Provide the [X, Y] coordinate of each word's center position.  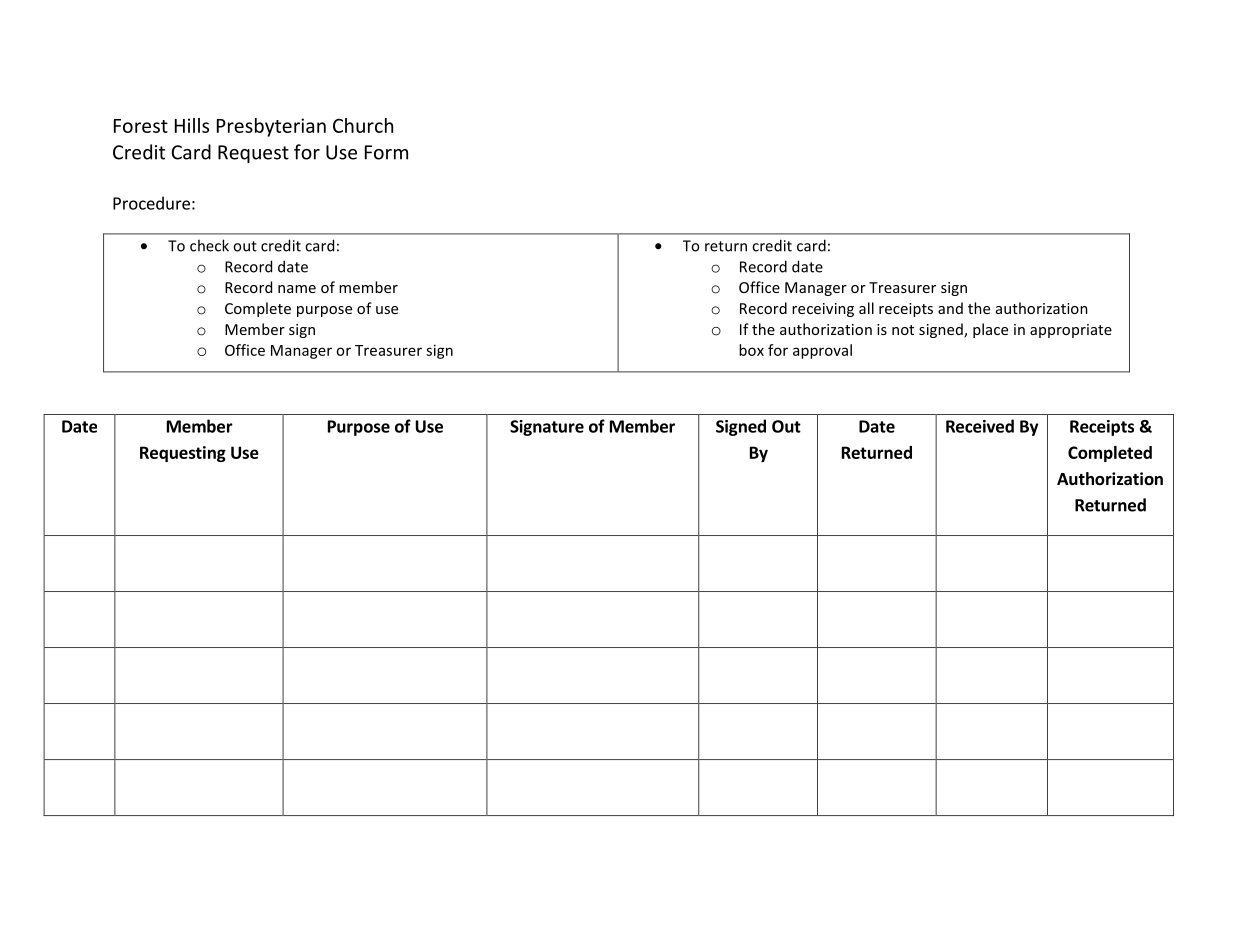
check [209, 245]
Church [363, 125]
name [297, 289]
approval [822, 351]
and [950, 308]
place [990, 330]
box [751, 350]
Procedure [151, 203]
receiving [823, 310]
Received [980, 426]
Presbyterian [271, 127]
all [866, 308]
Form [386, 152]
